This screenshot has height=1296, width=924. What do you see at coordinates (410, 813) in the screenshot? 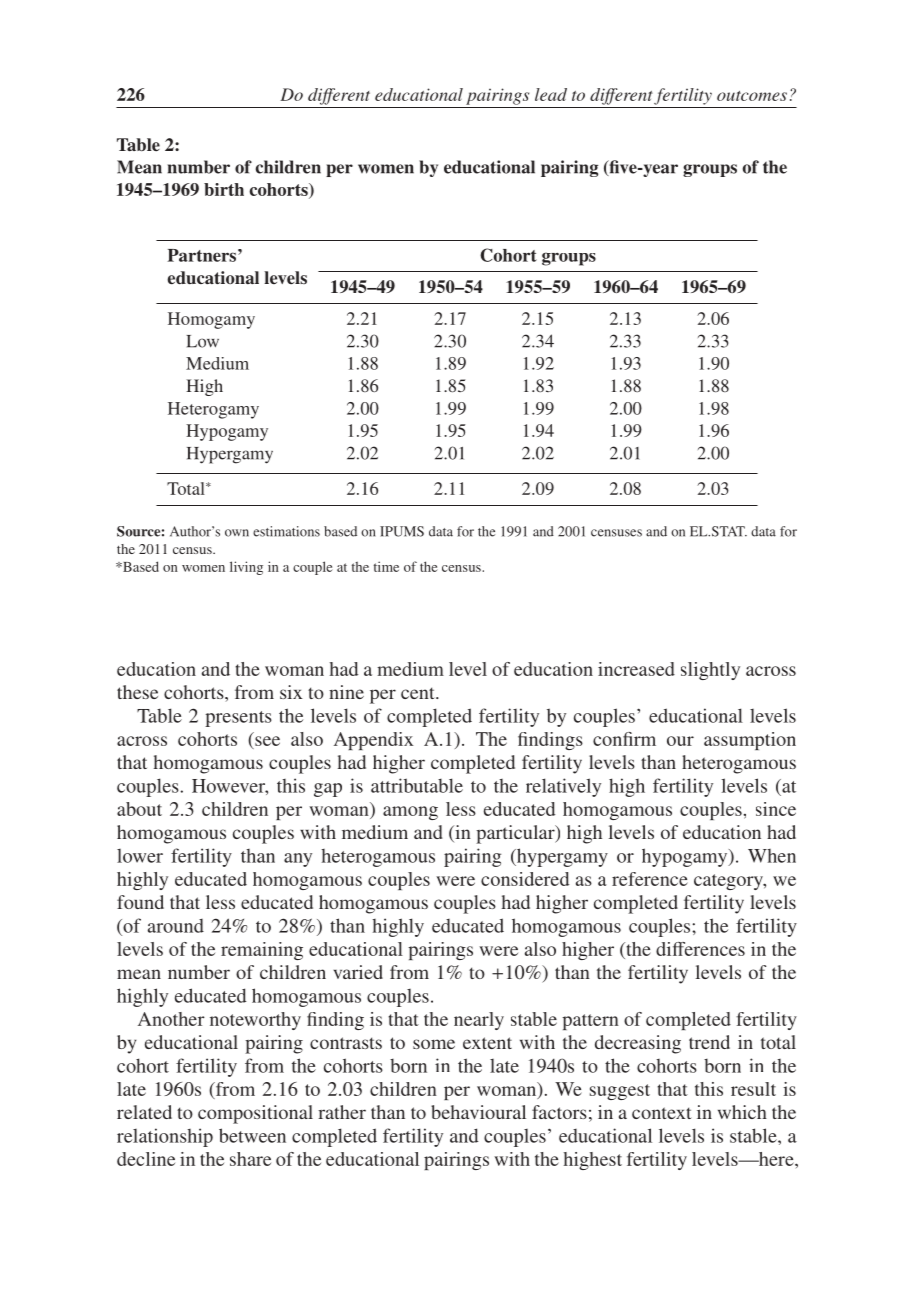
I see `among` at bounding box center [410, 813].
